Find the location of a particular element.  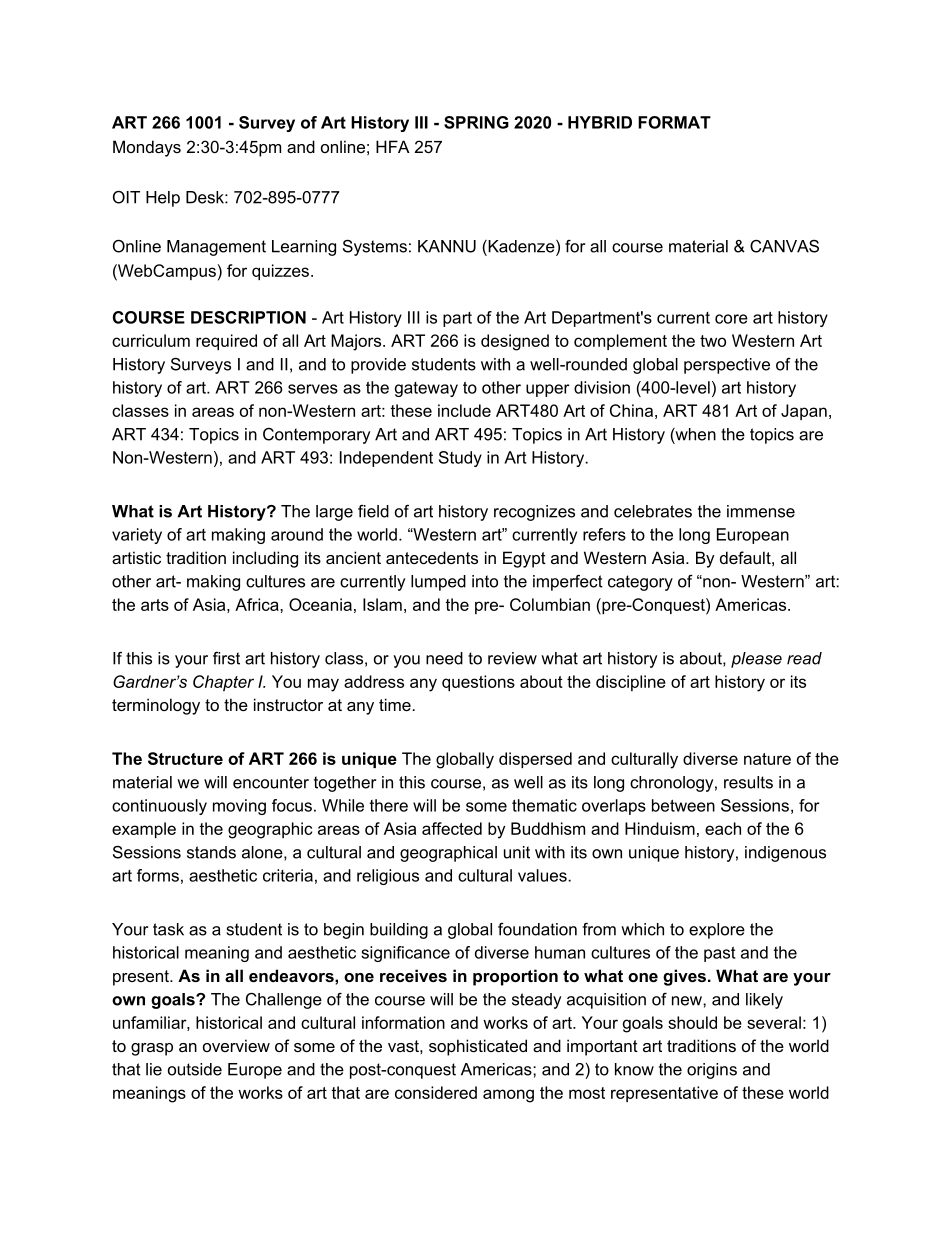

Mondays is located at coordinates (147, 148).
